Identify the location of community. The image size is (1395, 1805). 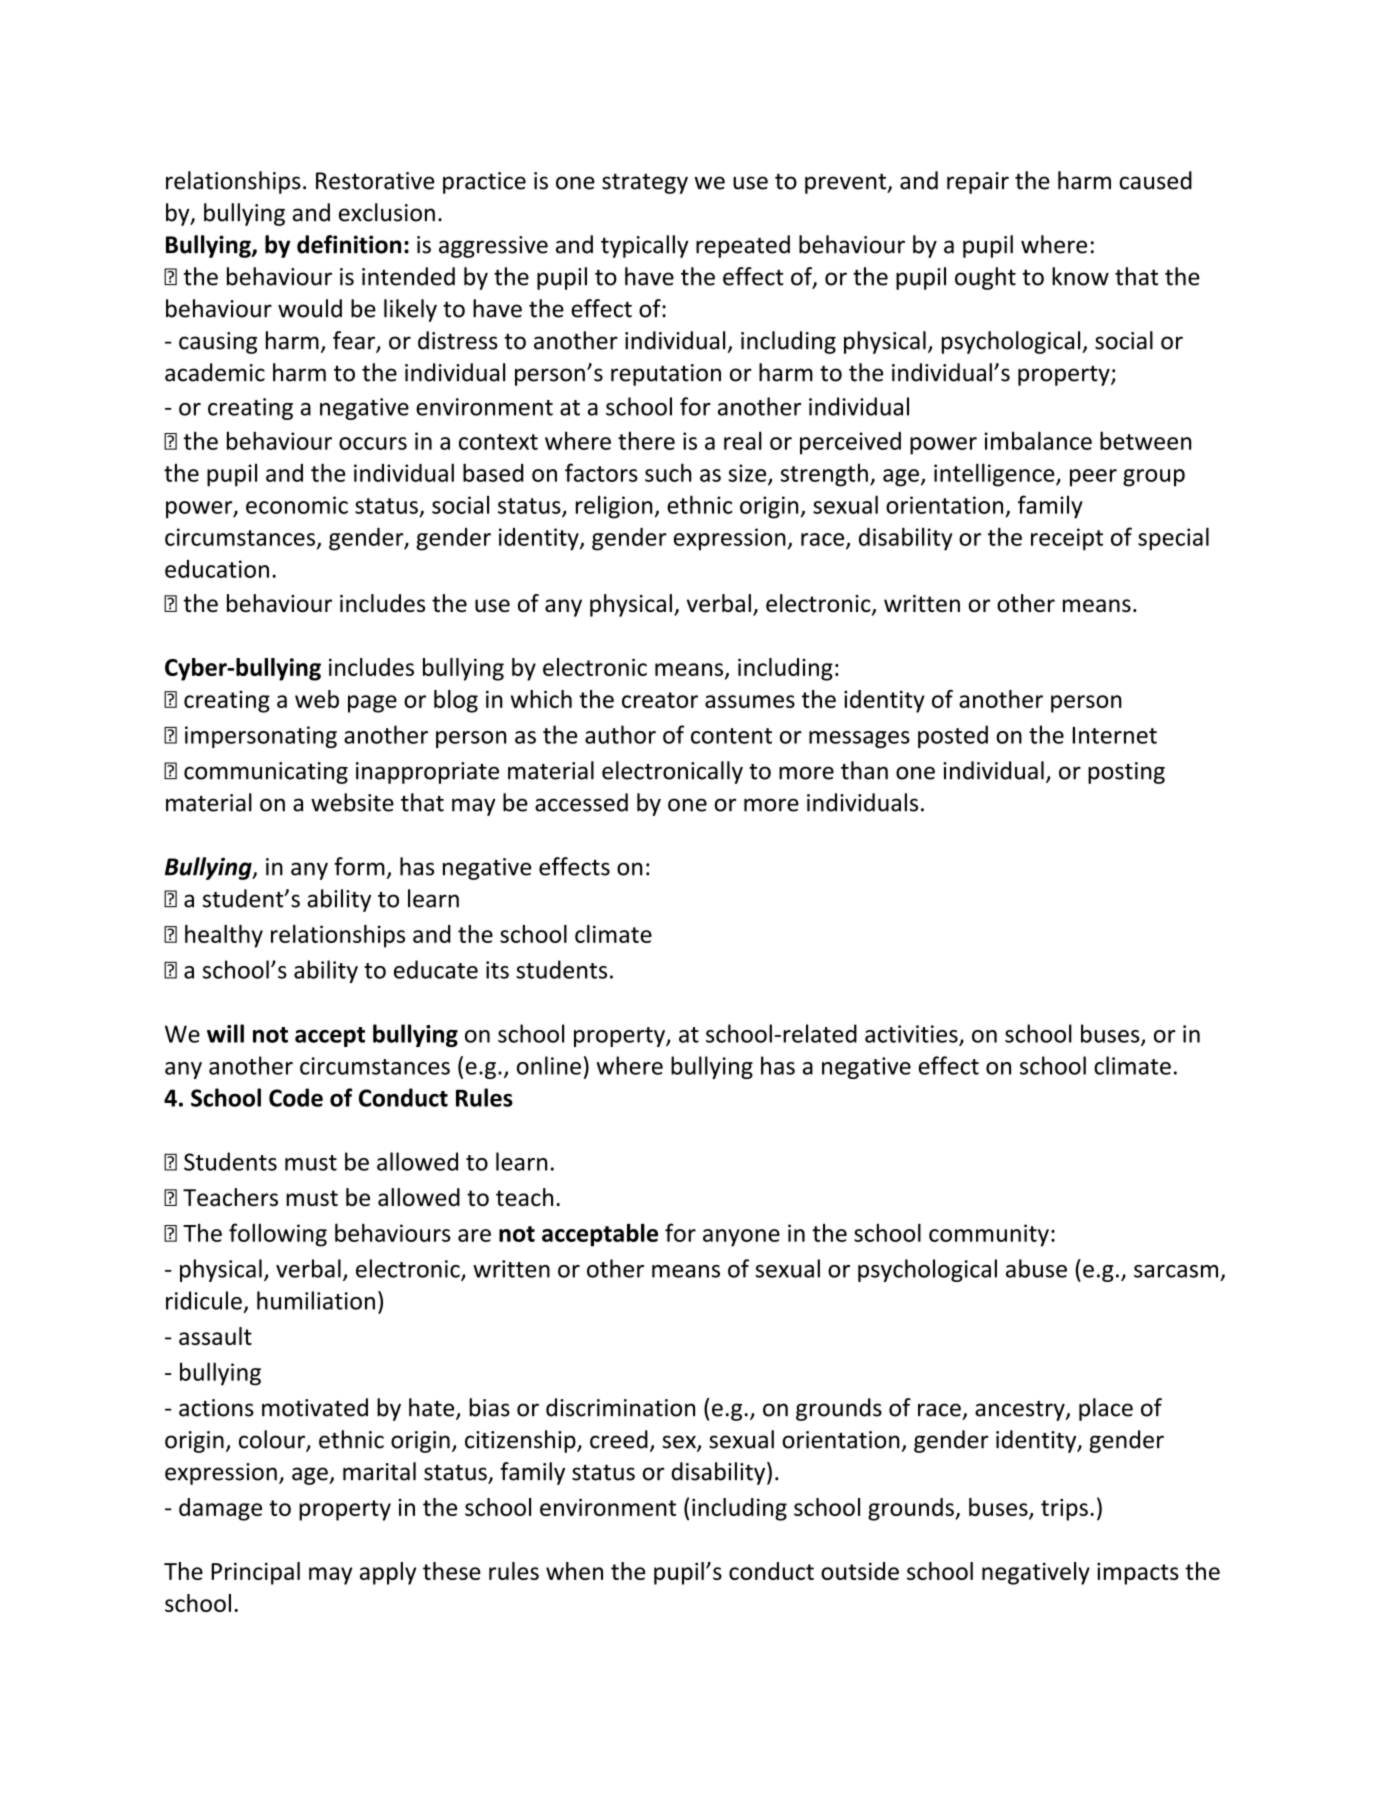
(989, 1235).
